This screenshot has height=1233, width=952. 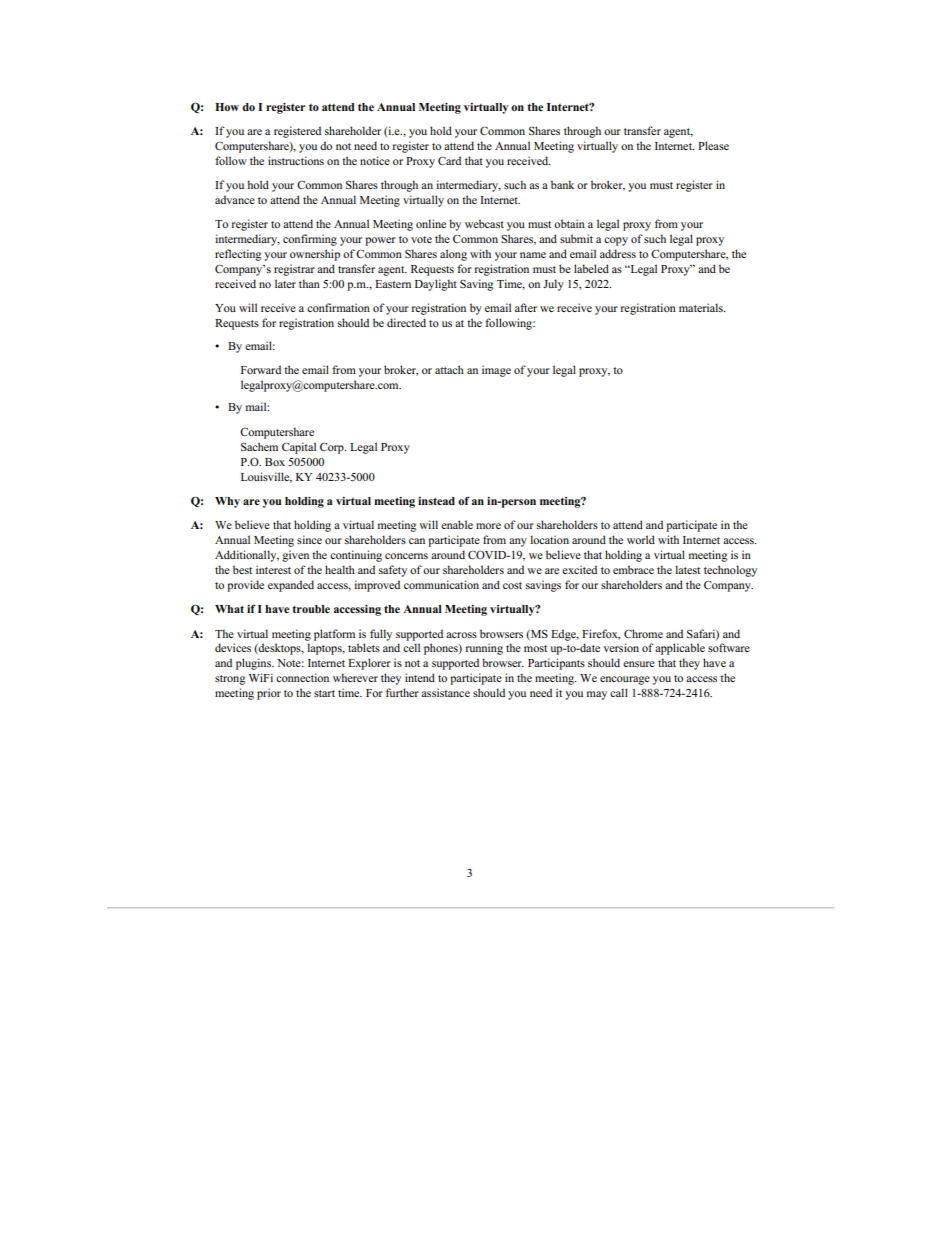 What do you see at coordinates (296, 160) in the screenshot?
I see `instructions` at bounding box center [296, 160].
